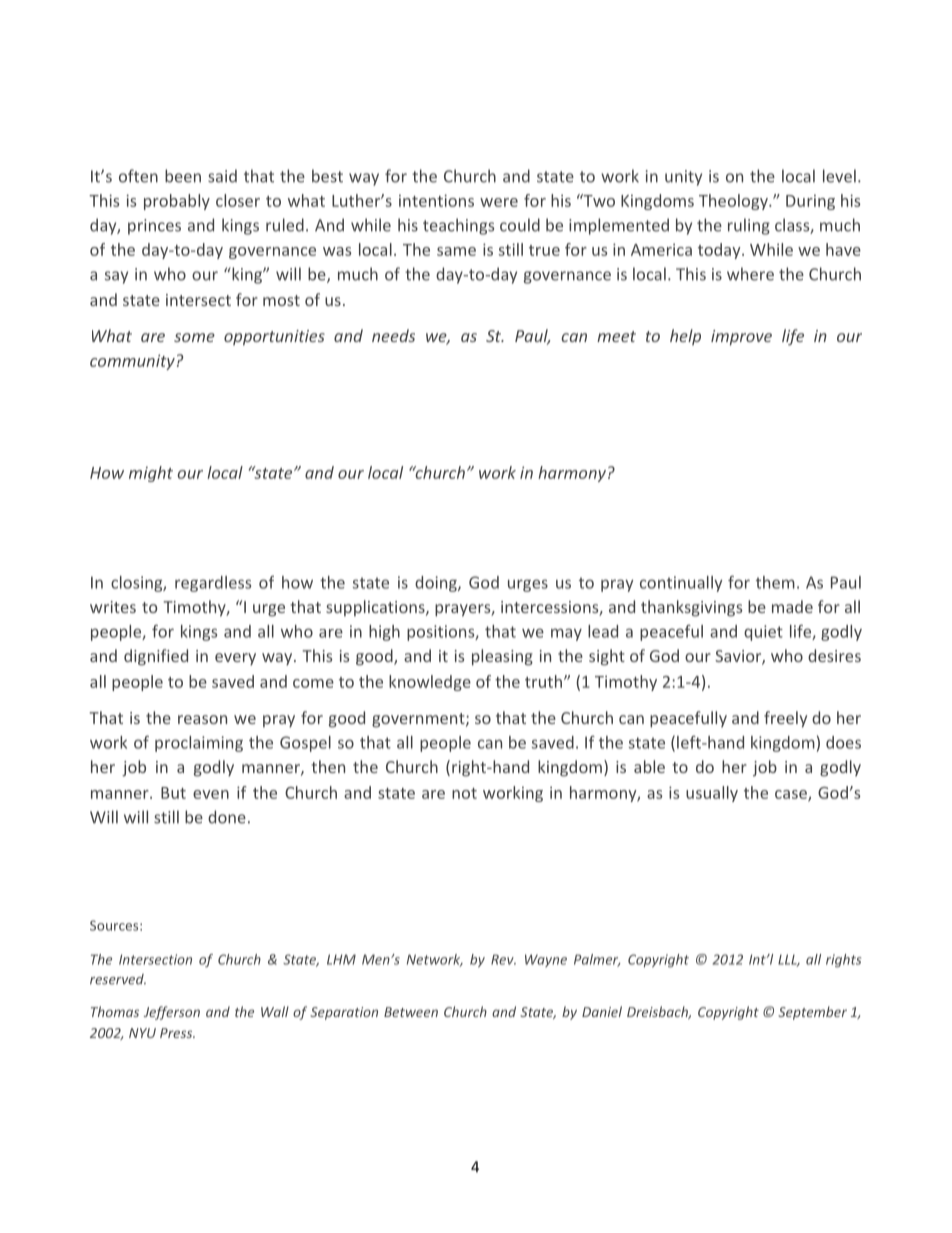  Describe the element at coordinates (464, 793) in the document. I see `not` at that location.
